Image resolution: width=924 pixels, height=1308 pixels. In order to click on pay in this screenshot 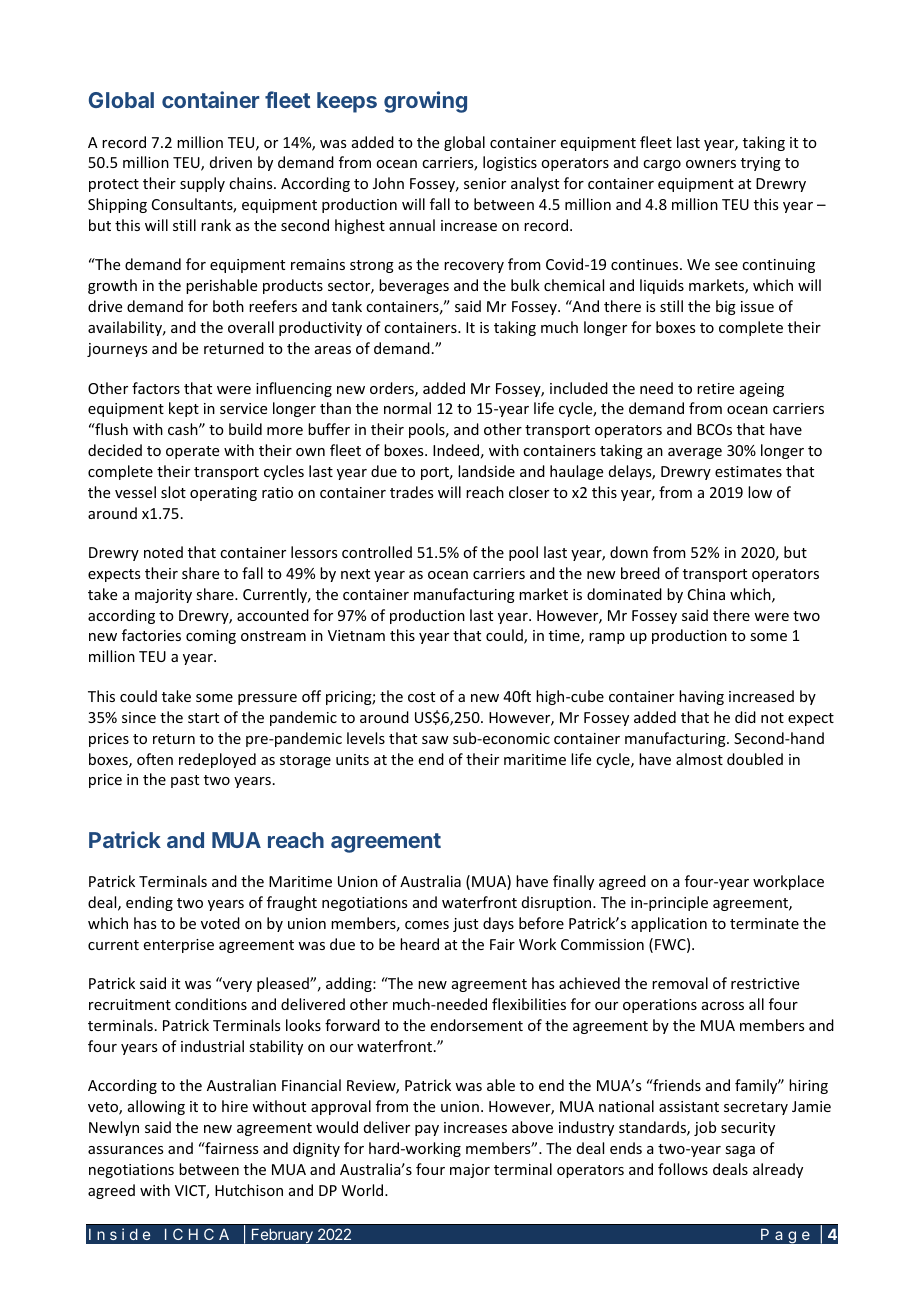, I will do `click(427, 1130)`.
